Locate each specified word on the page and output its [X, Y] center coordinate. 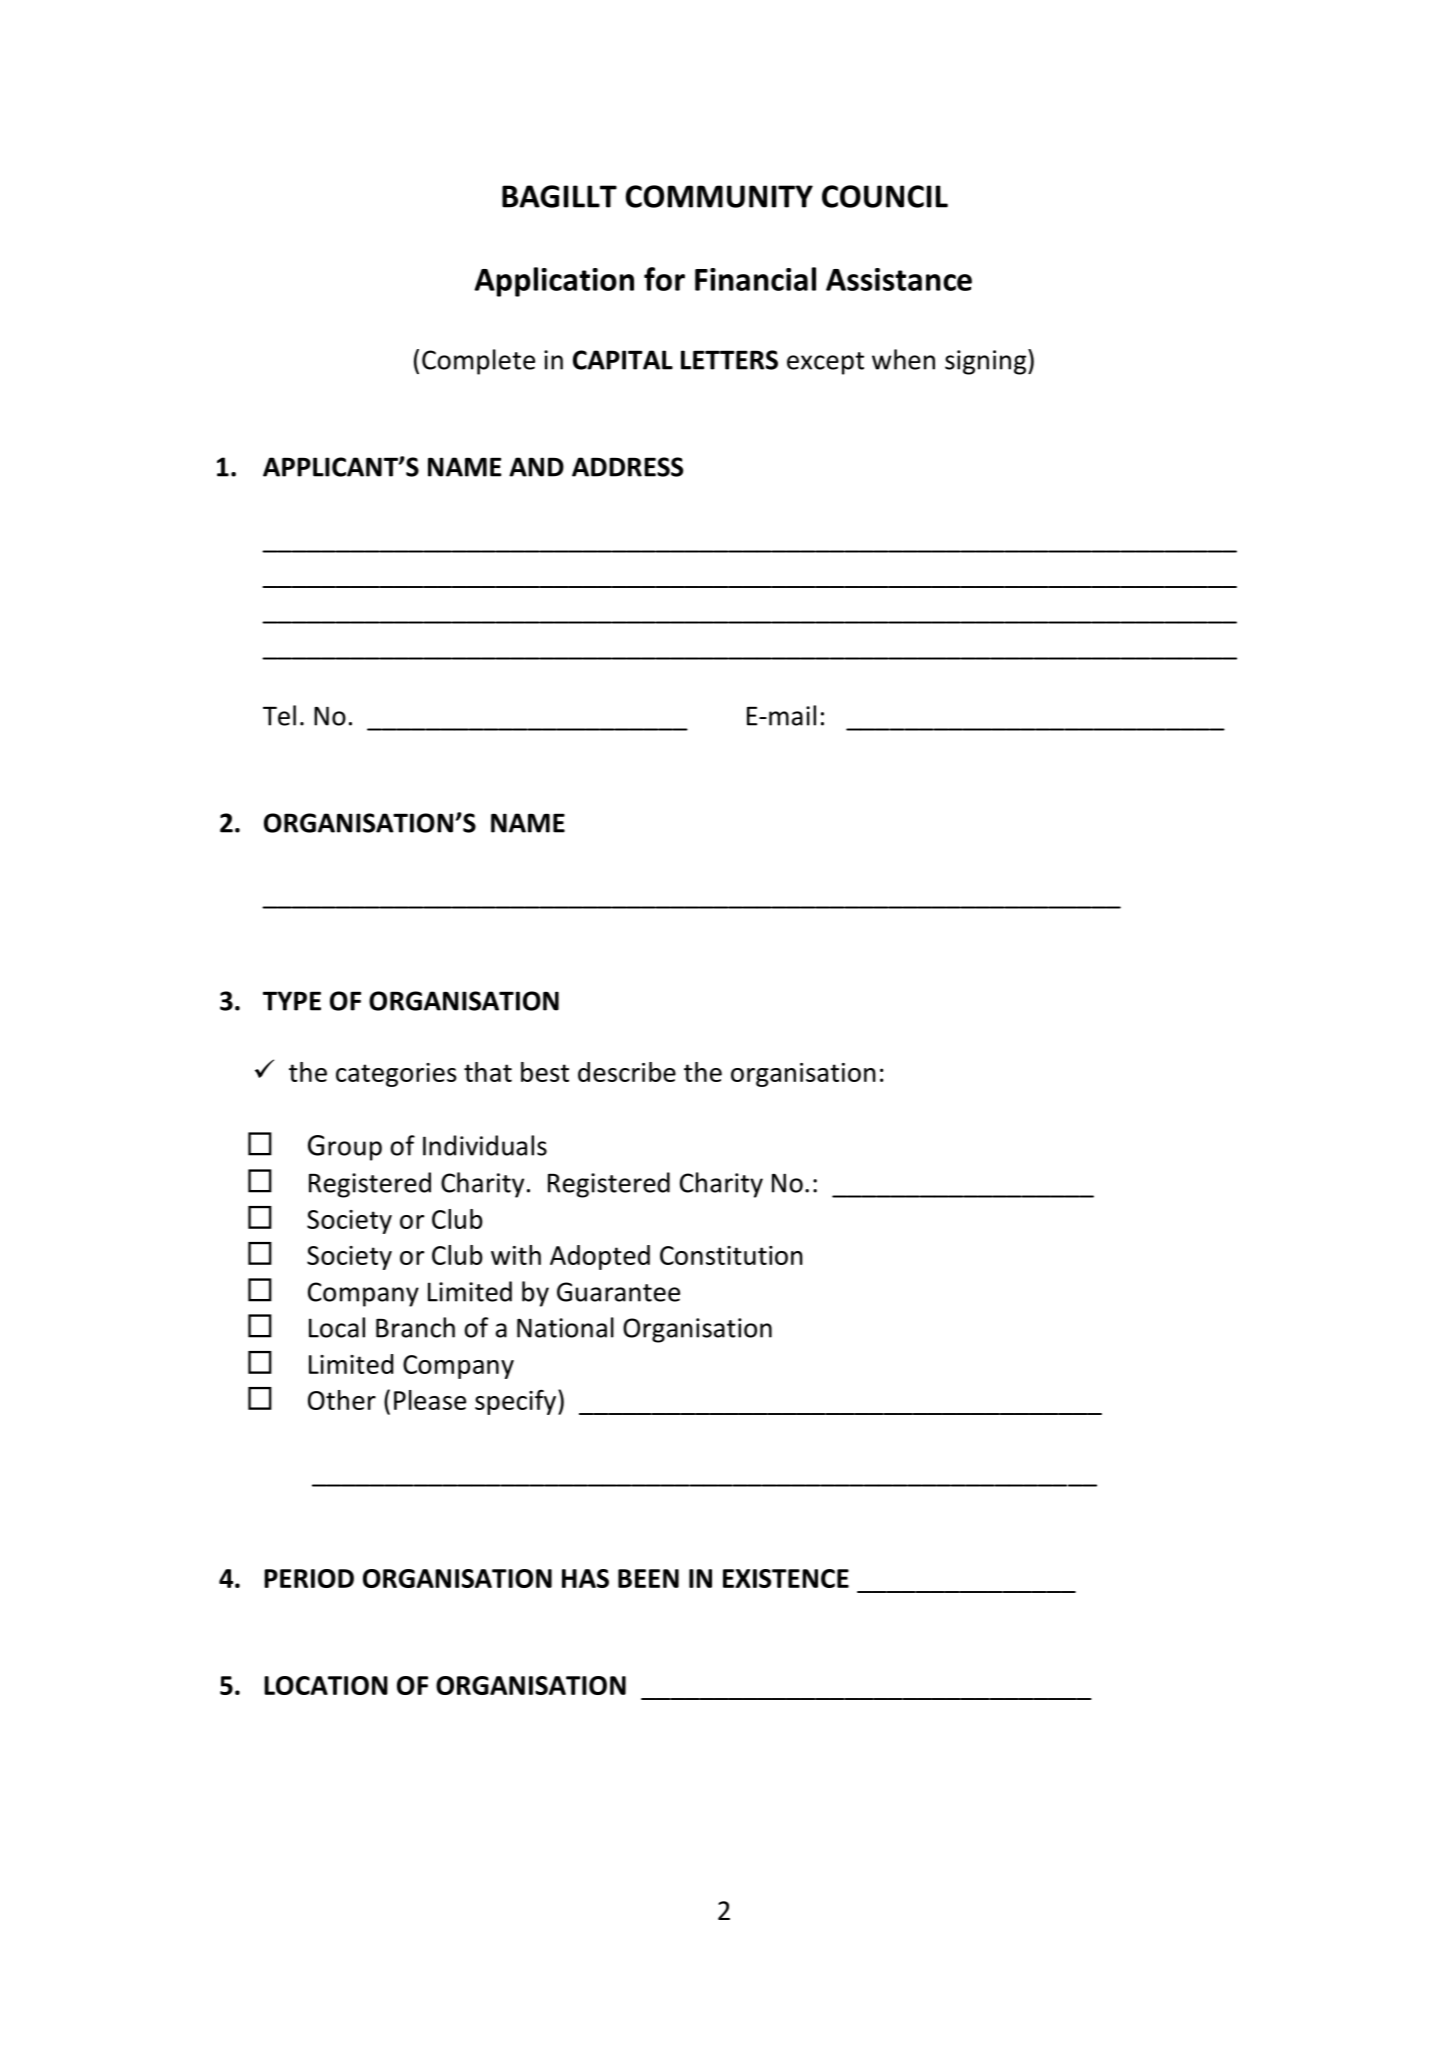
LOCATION [326, 1685]
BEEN [648, 1578]
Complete [478, 362]
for [664, 279]
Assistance [899, 279]
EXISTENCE [786, 1578]
